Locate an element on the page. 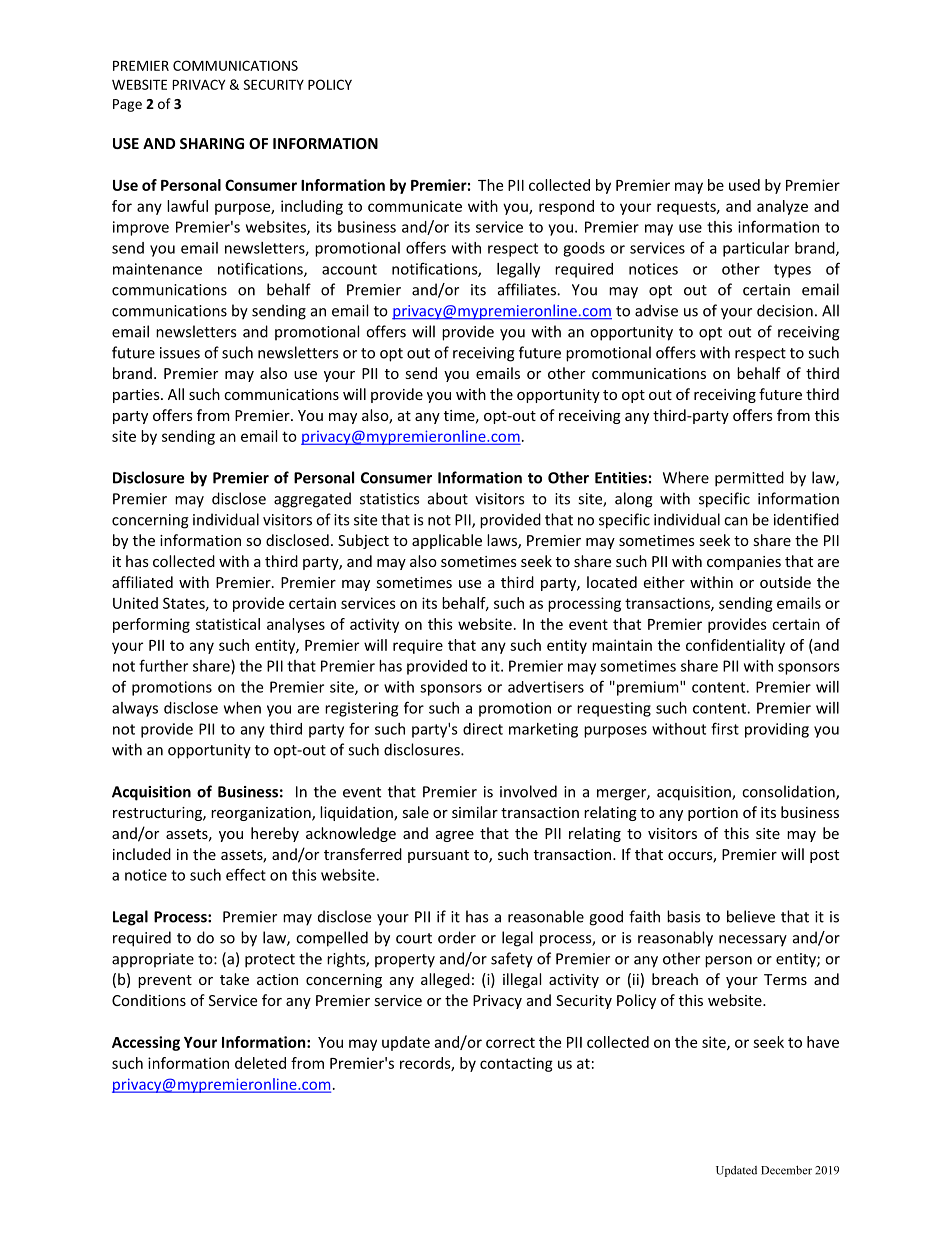 This document has height=1233, width=952. confidentiality is located at coordinates (735, 646).
